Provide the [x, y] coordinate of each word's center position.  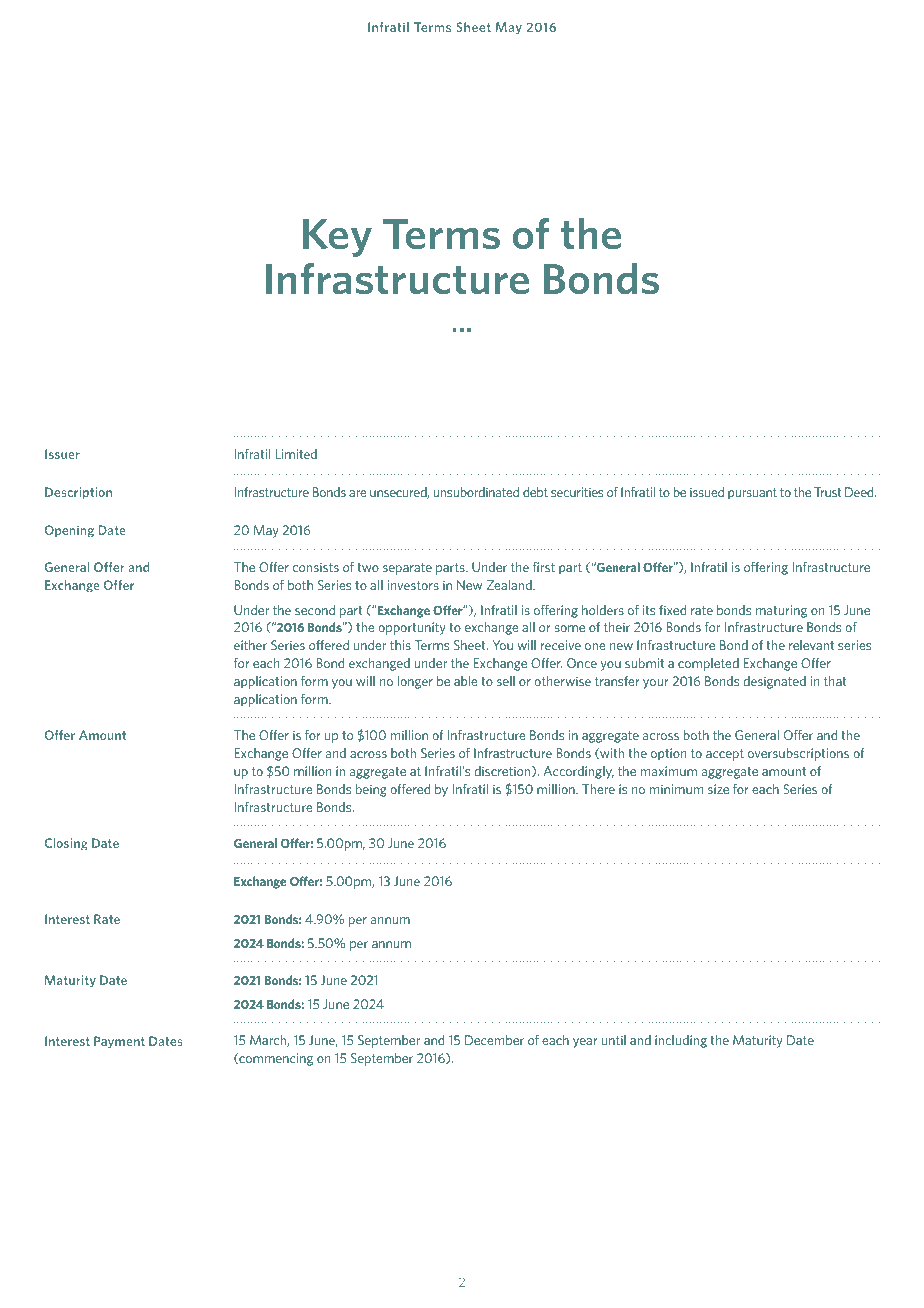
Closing [66, 844]
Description [78, 493]
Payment [119, 1042]
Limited [296, 454]
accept [725, 755]
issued [707, 492]
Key [337, 238]
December [494, 1040]
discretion [503, 771]
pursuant [752, 494]
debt [535, 492]
